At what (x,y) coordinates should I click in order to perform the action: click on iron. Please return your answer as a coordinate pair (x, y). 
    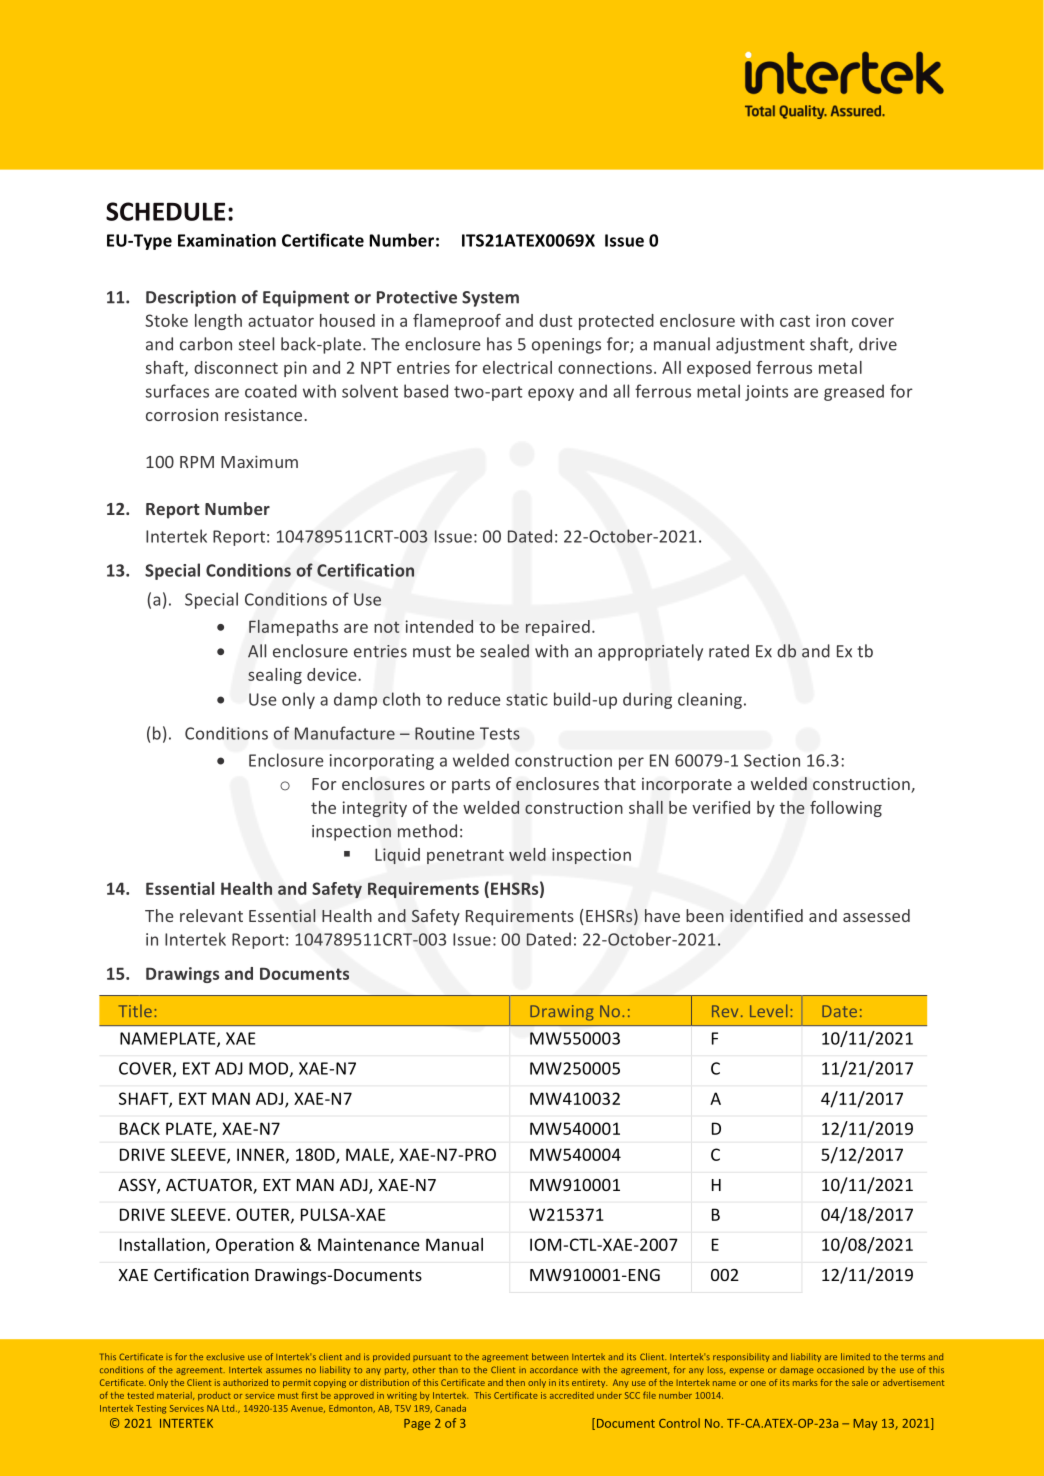
    Looking at the image, I should click on (830, 320).
